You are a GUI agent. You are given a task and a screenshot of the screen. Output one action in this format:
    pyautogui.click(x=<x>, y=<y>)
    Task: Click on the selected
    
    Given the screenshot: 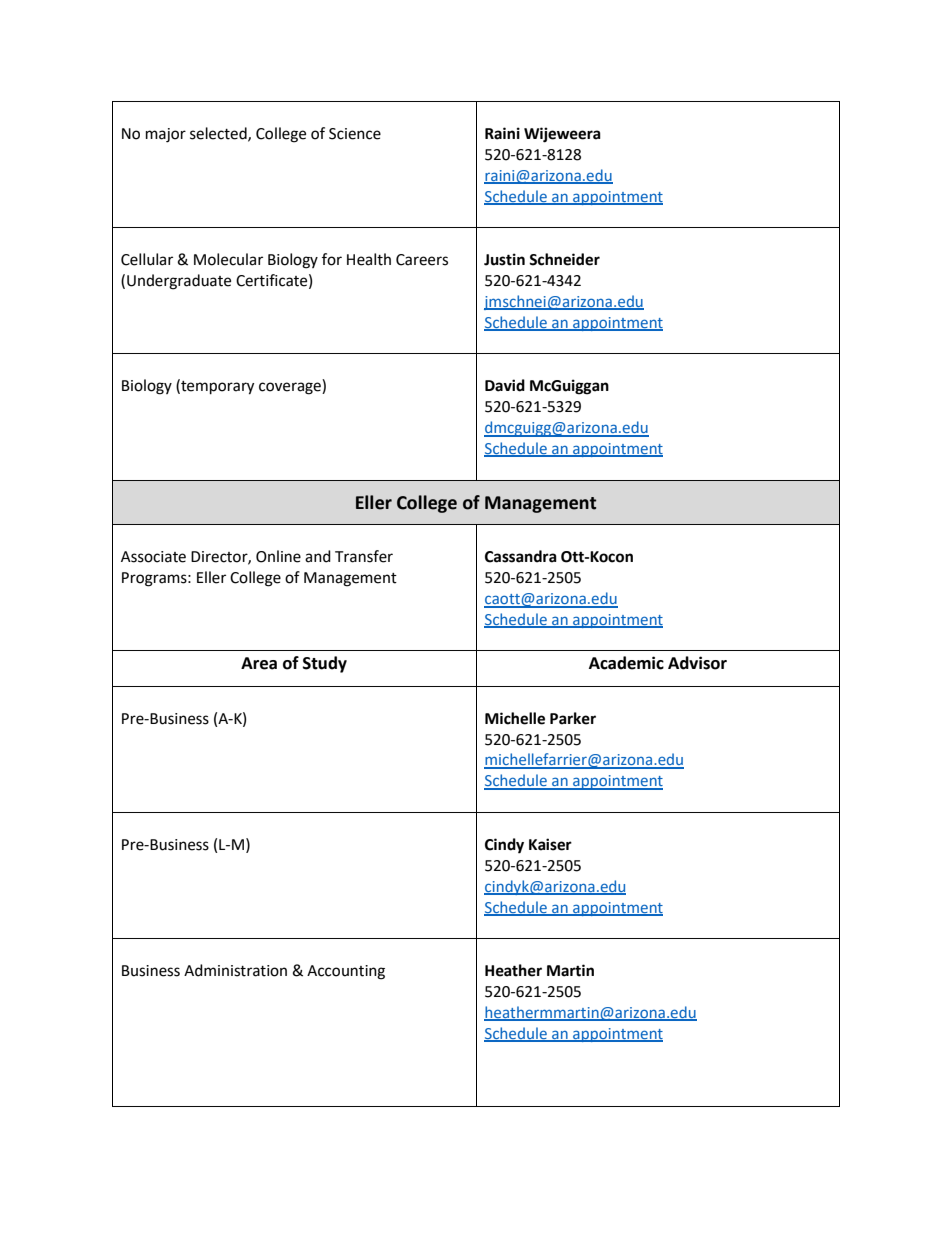 What is the action you would take?
    pyautogui.click(x=219, y=134)
